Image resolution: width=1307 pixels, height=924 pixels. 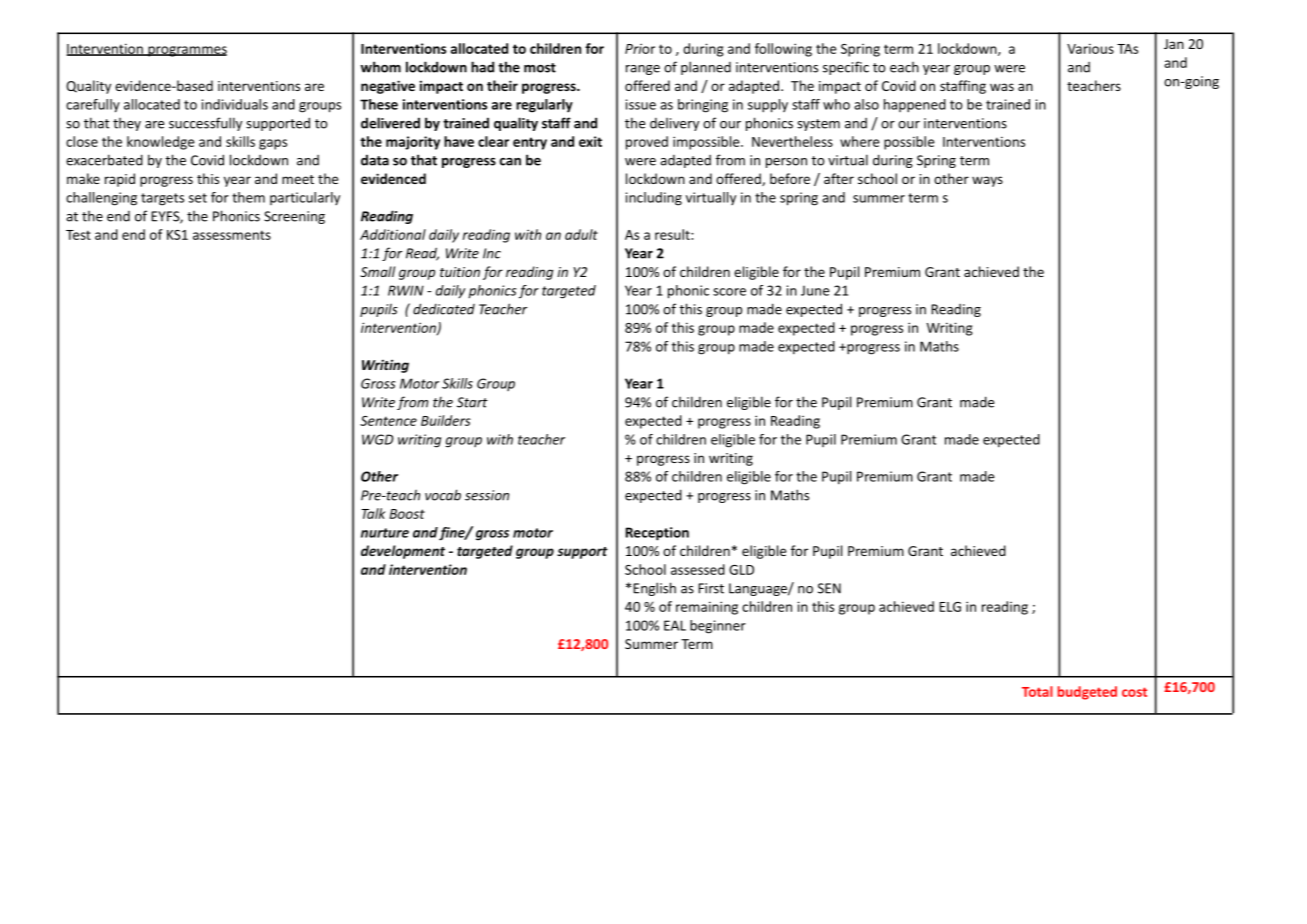 I want to click on Various, so click(x=1090, y=48).
